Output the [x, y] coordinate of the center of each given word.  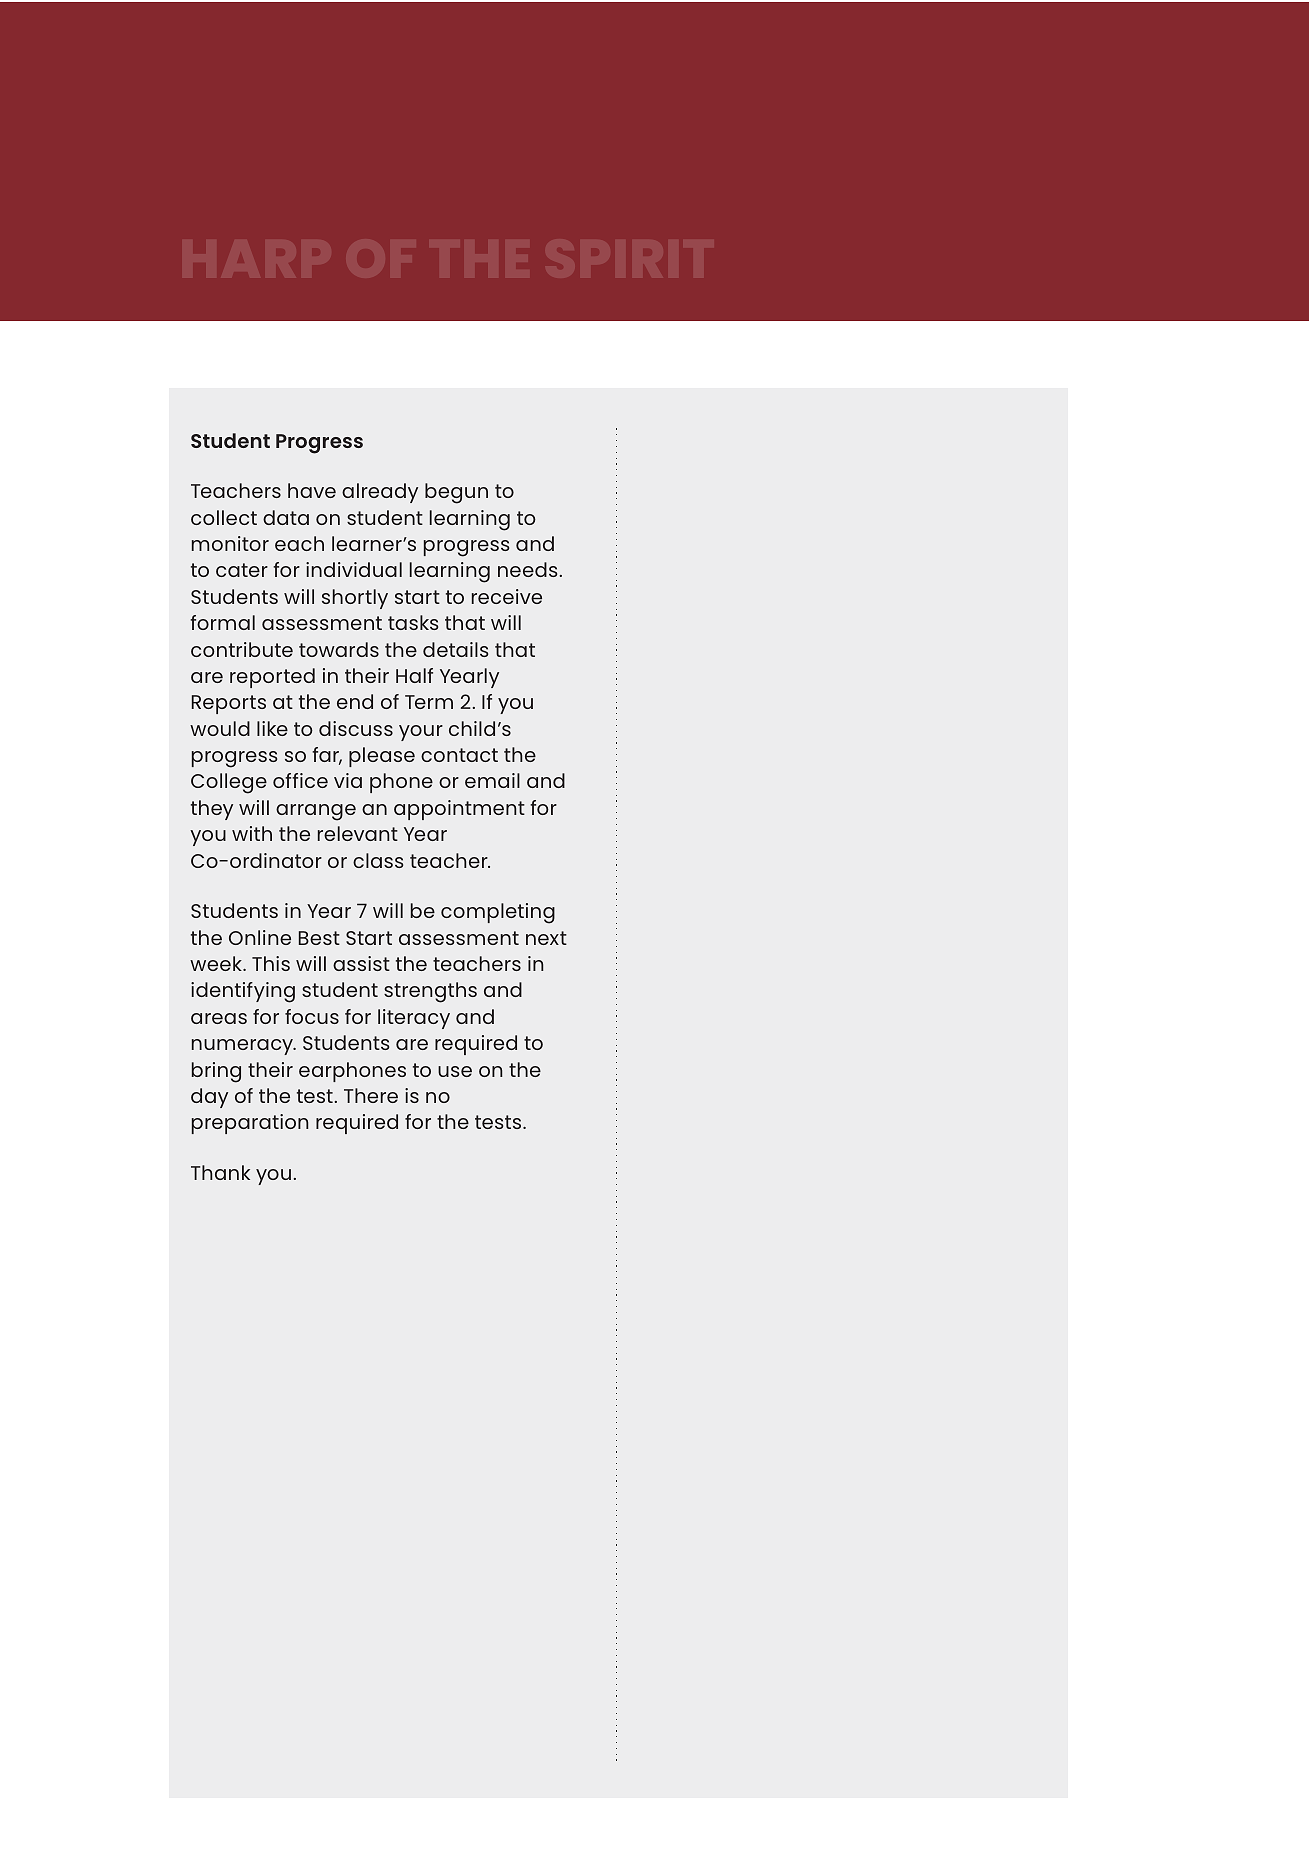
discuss [356, 728]
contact [459, 755]
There [371, 1095]
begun [456, 493]
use [455, 1071]
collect [224, 517]
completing [498, 913]
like [272, 728]
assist [361, 963]
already [380, 493]
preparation [250, 1124]
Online [260, 937]
